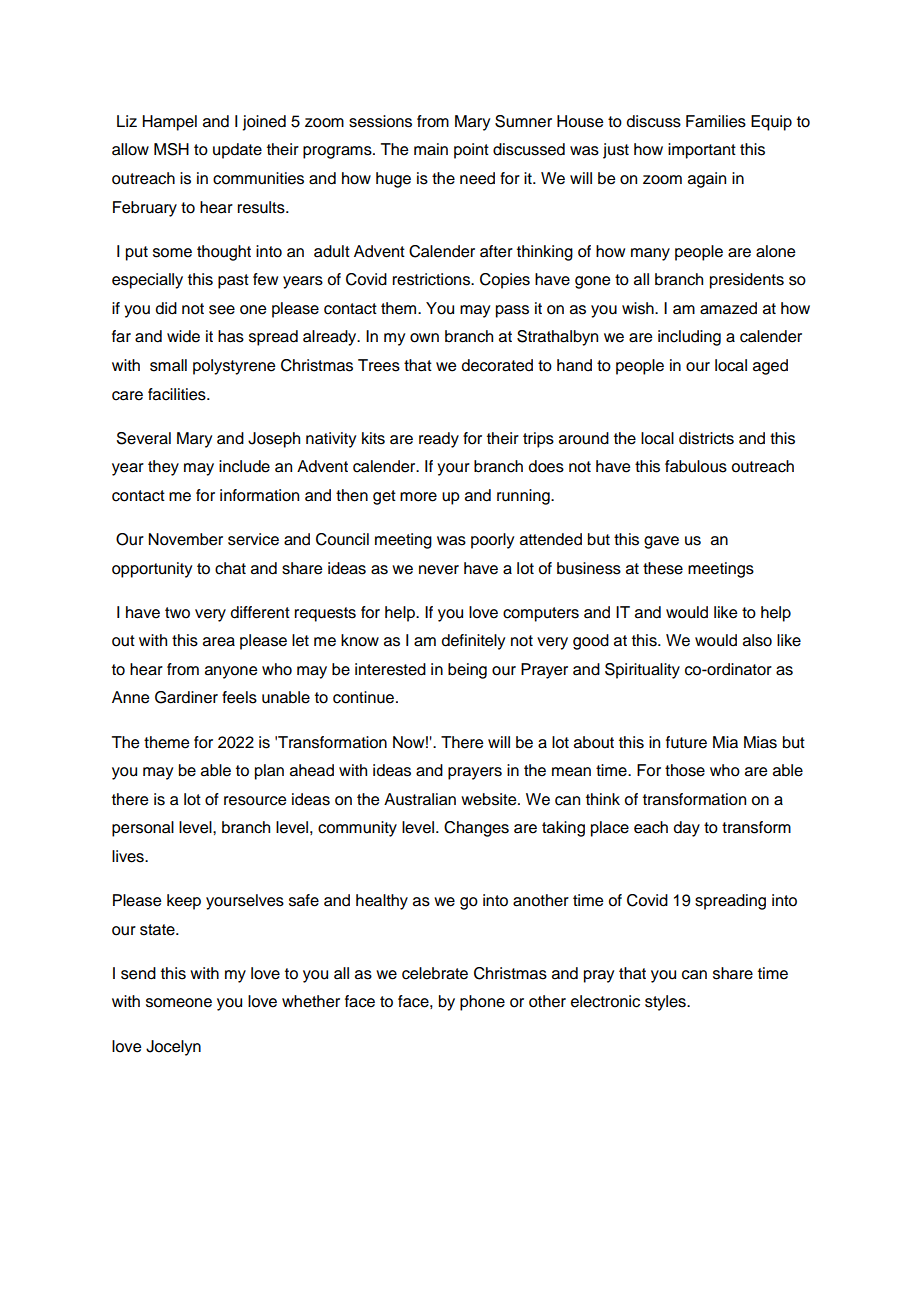  Describe the element at coordinates (439, 570) in the page. I see `never` at that location.
